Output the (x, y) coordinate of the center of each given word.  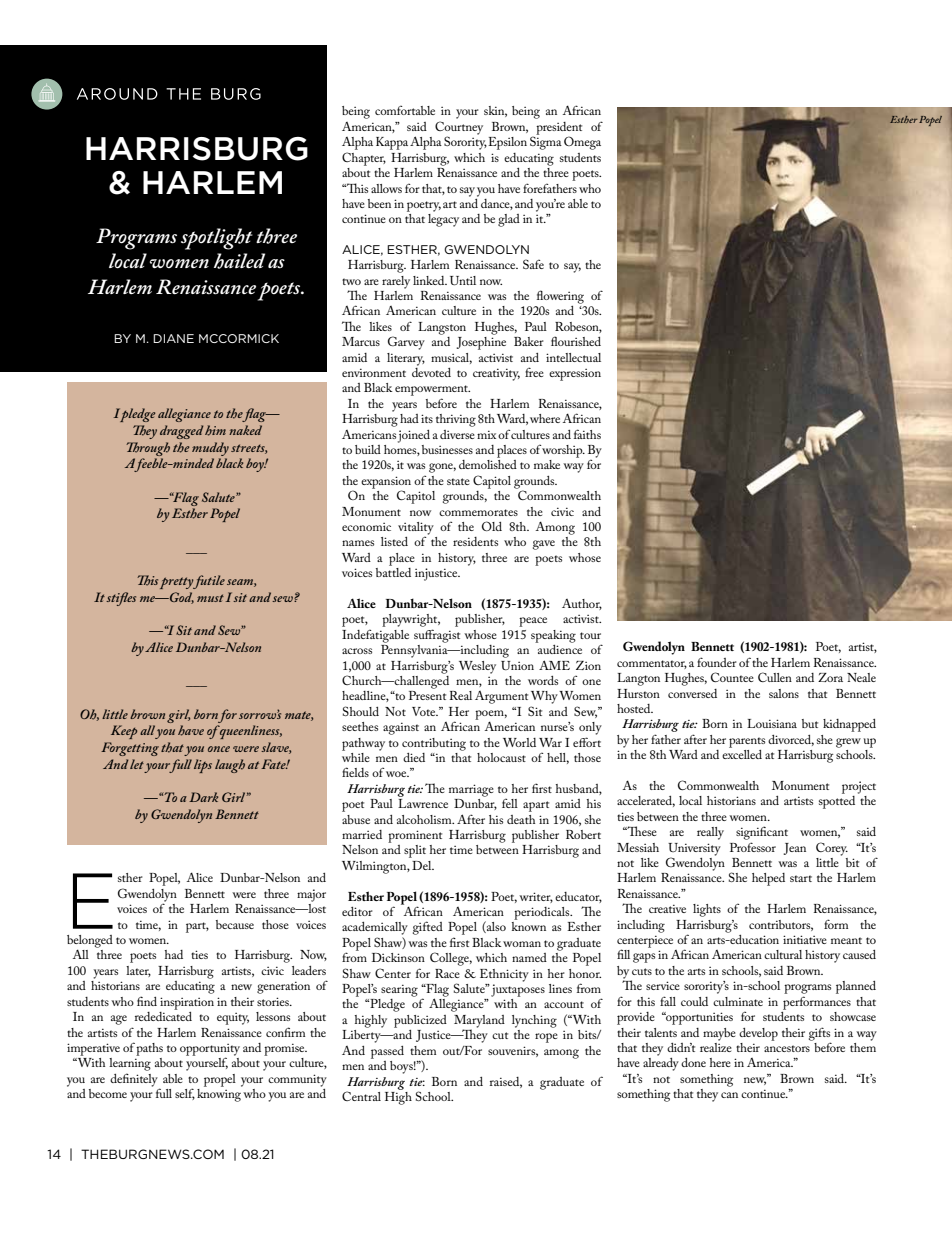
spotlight (217, 239)
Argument (501, 697)
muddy (210, 449)
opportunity (210, 1051)
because (235, 924)
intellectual (573, 357)
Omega (582, 143)
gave (544, 545)
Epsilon (507, 143)
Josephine (481, 342)
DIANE (173, 338)
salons (784, 693)
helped (768, 879)
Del (423, 865)
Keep (124, 732)
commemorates (478, 512)
